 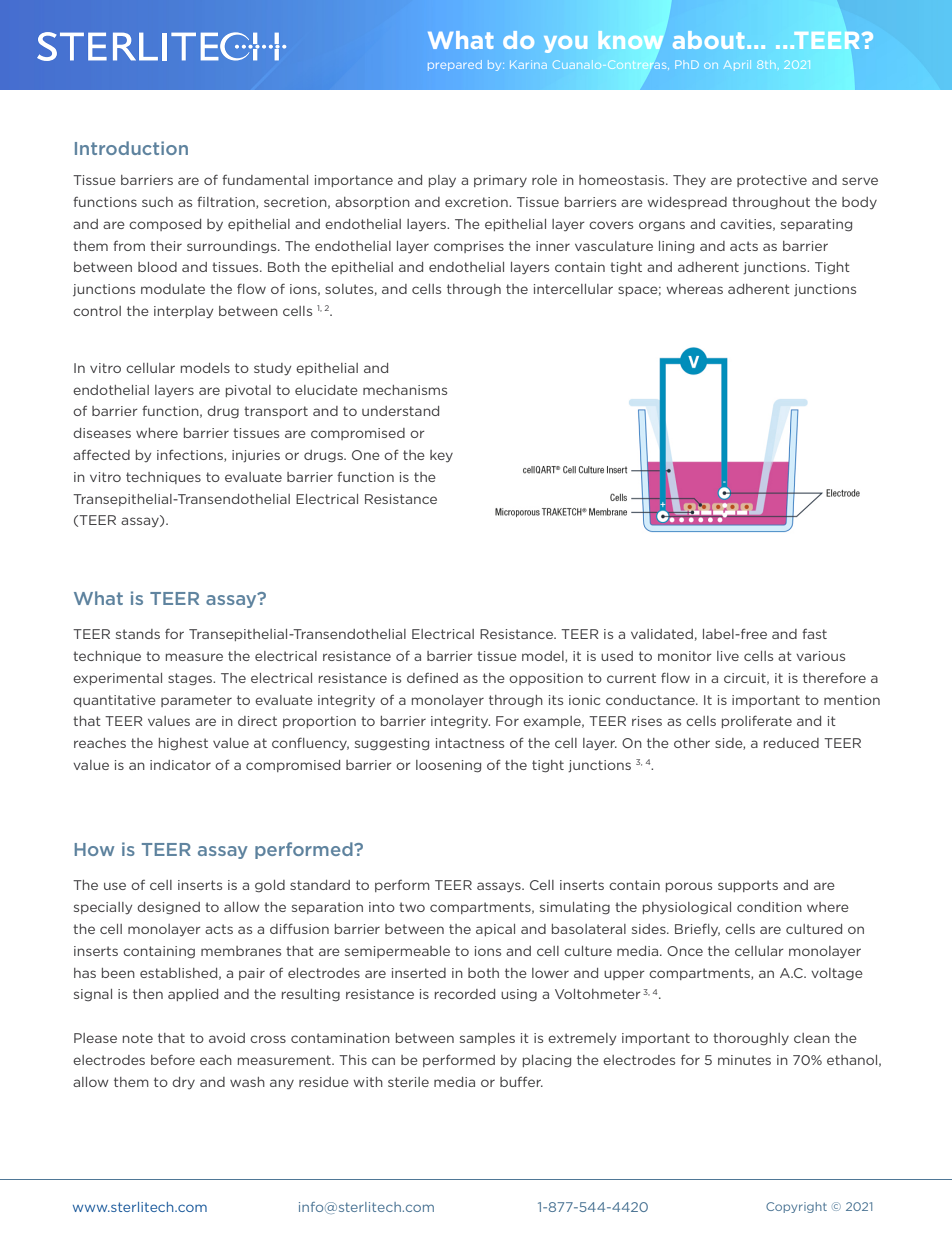 I want to click on prepared, so click(x=455, y=65).
